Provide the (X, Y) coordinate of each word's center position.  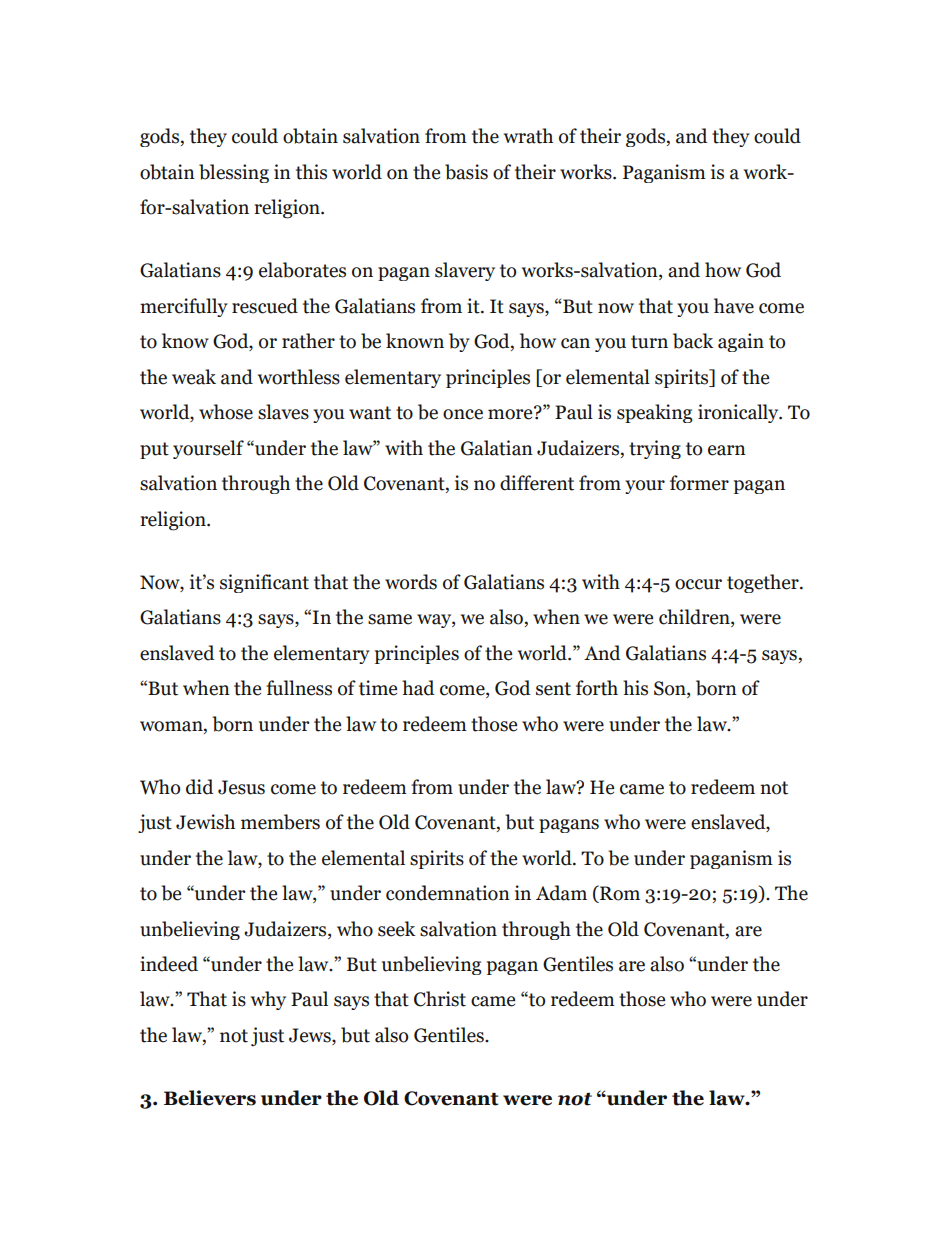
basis (466, 172)
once (463, 414)
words (411, 582)
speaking (655, 413)
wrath (528, 136)
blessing (234, 173)
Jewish (205, 822)
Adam (561, 893)
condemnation (448, 893)
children (695, 618)
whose (226, 412)
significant (264, 583)
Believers (210, 1098)
